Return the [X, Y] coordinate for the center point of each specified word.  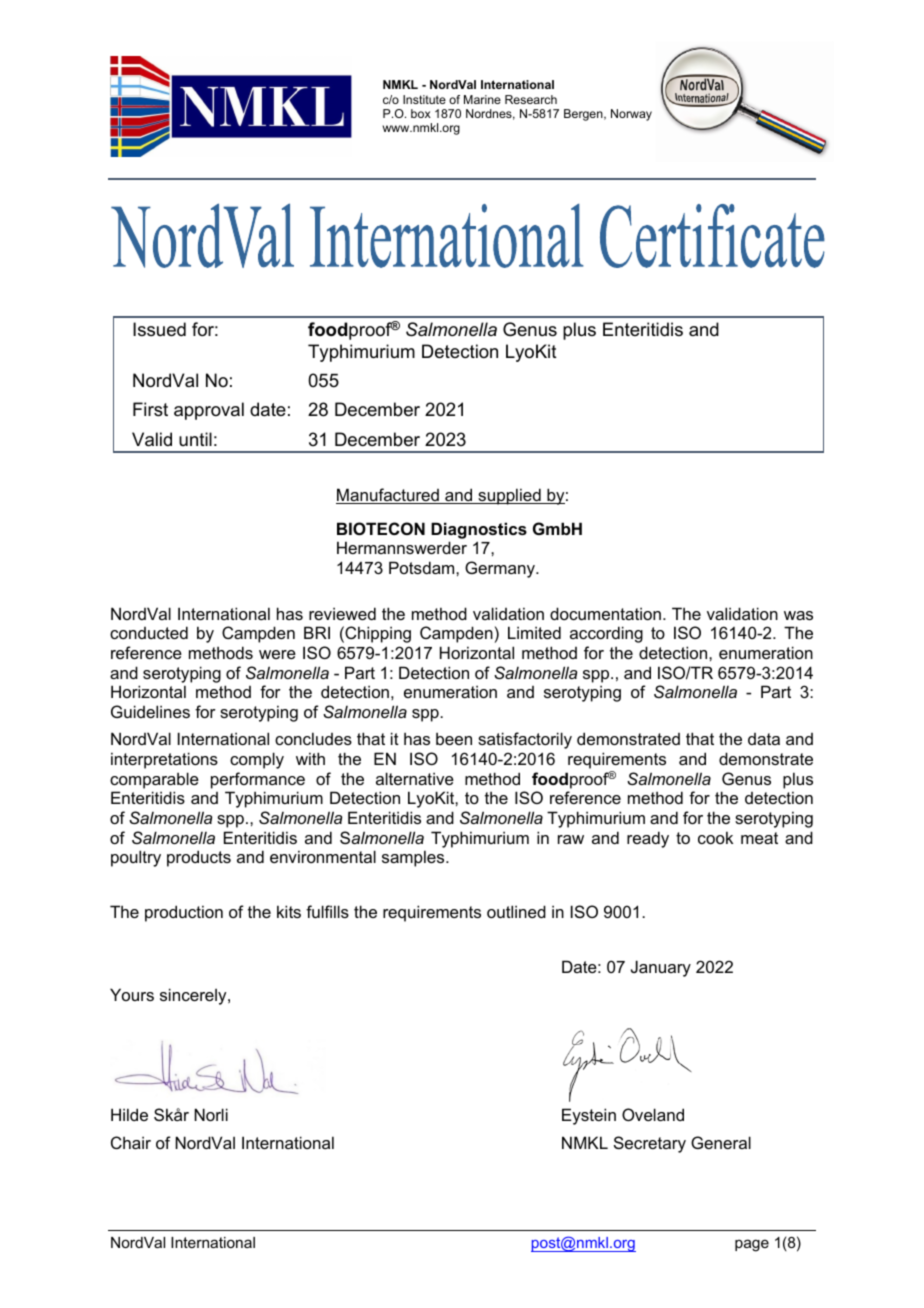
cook [715, 837]
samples [414, 858]
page [752, 1245]
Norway [631, 115]
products [199, 858]
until [195, 439]
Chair [131, 1142]
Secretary [650, 1144]
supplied [509, 496]
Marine [482, 99]
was [798, 615]
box [421, 113]
